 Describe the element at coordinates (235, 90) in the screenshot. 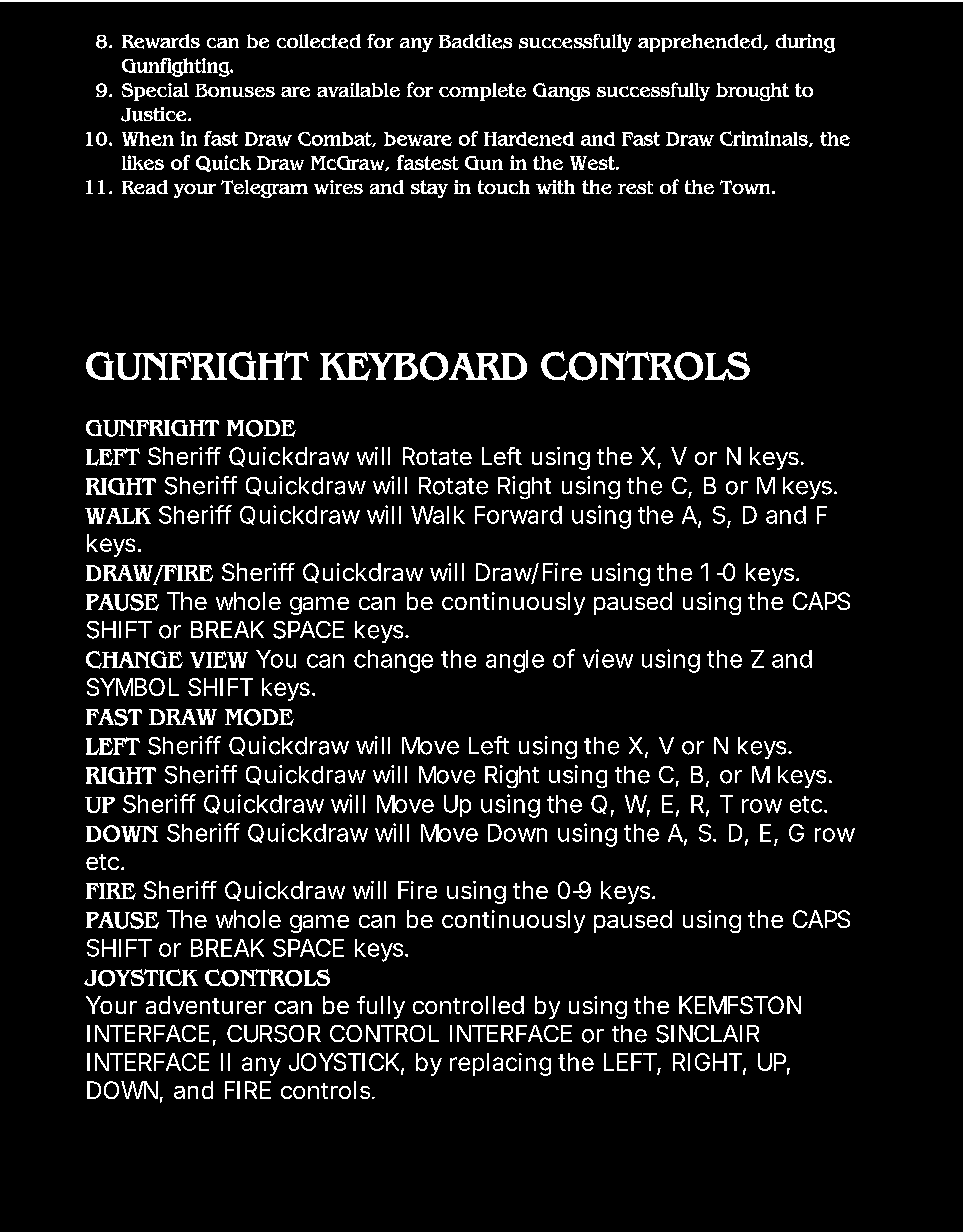

I see `Bonuses` at that location.
